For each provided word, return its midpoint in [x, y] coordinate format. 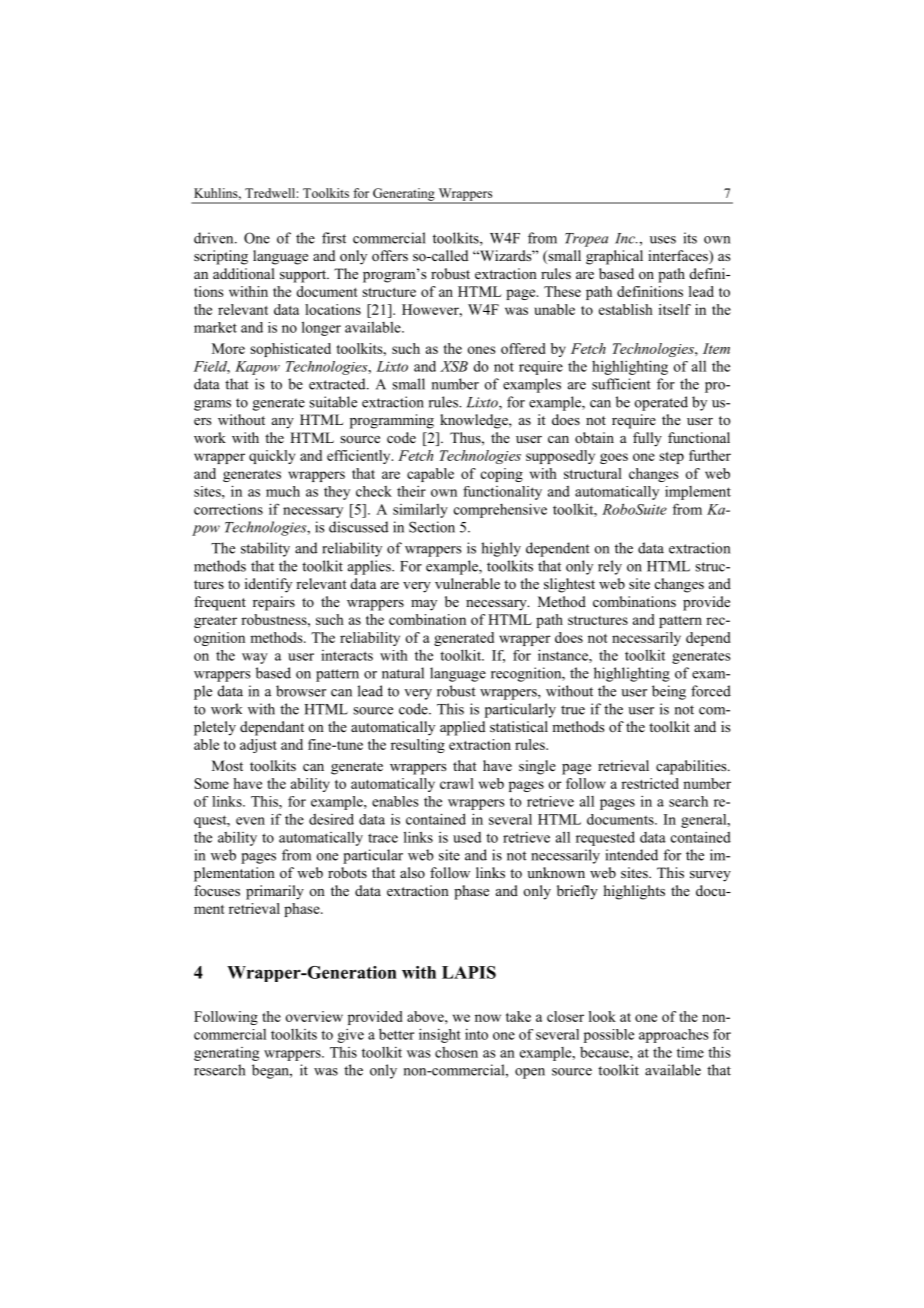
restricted [650, 783]
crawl [457, 783]
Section [432, 527]
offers [390, 256]
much [283, 491]
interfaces [679, 257]
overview [314, 1016]
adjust [258, 746]
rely [610, 567]
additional [244, 273]
